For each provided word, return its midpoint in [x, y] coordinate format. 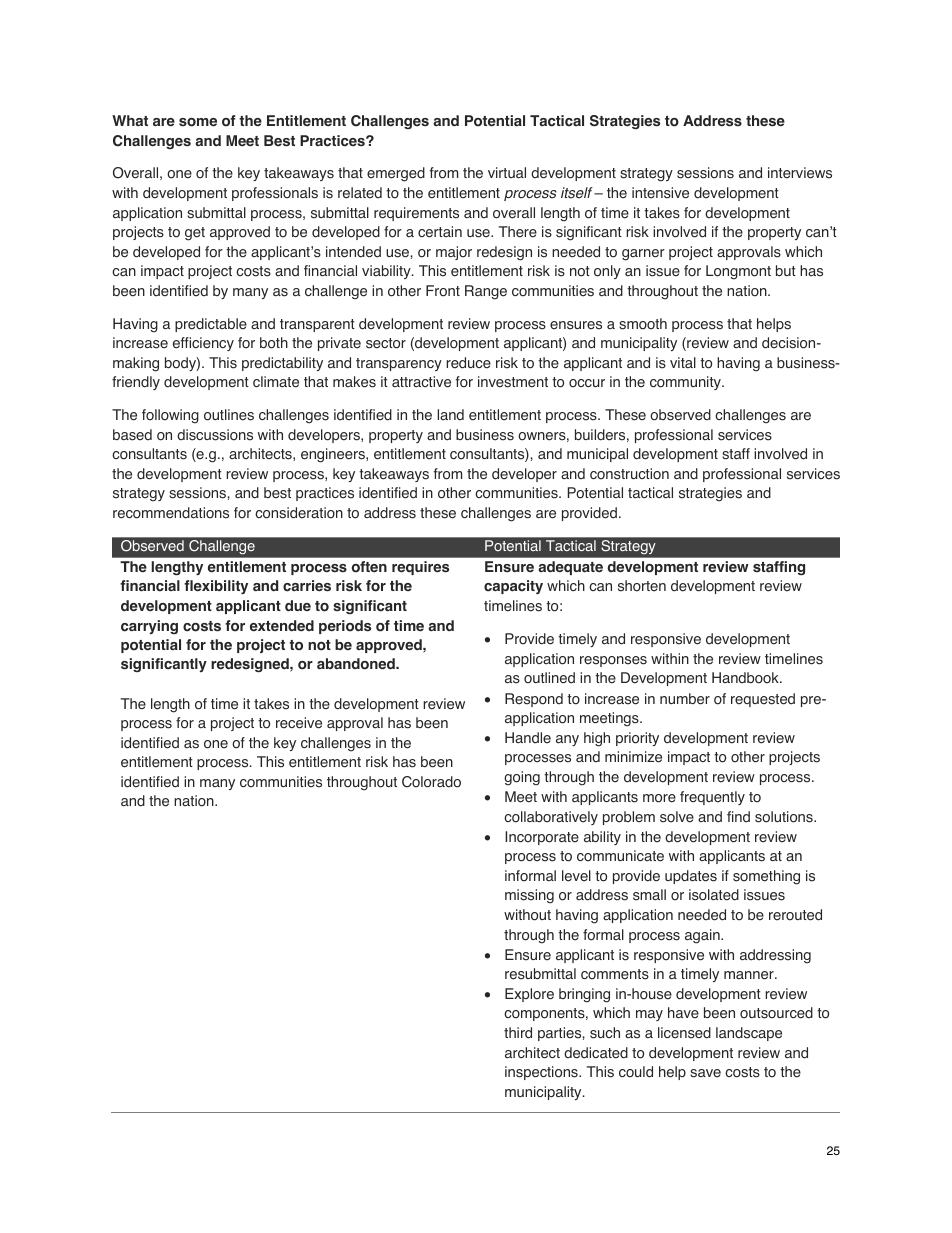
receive [299, 723]
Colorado [431, 782]
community [686, 383]
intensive [660, 193]
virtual [507, 173]
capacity [513, 587]
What [130, 120]
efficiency [203, 344]
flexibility [216, 587]
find [738, 817]
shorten [642, 586]
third [518, 1033]
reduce [468, 363]
